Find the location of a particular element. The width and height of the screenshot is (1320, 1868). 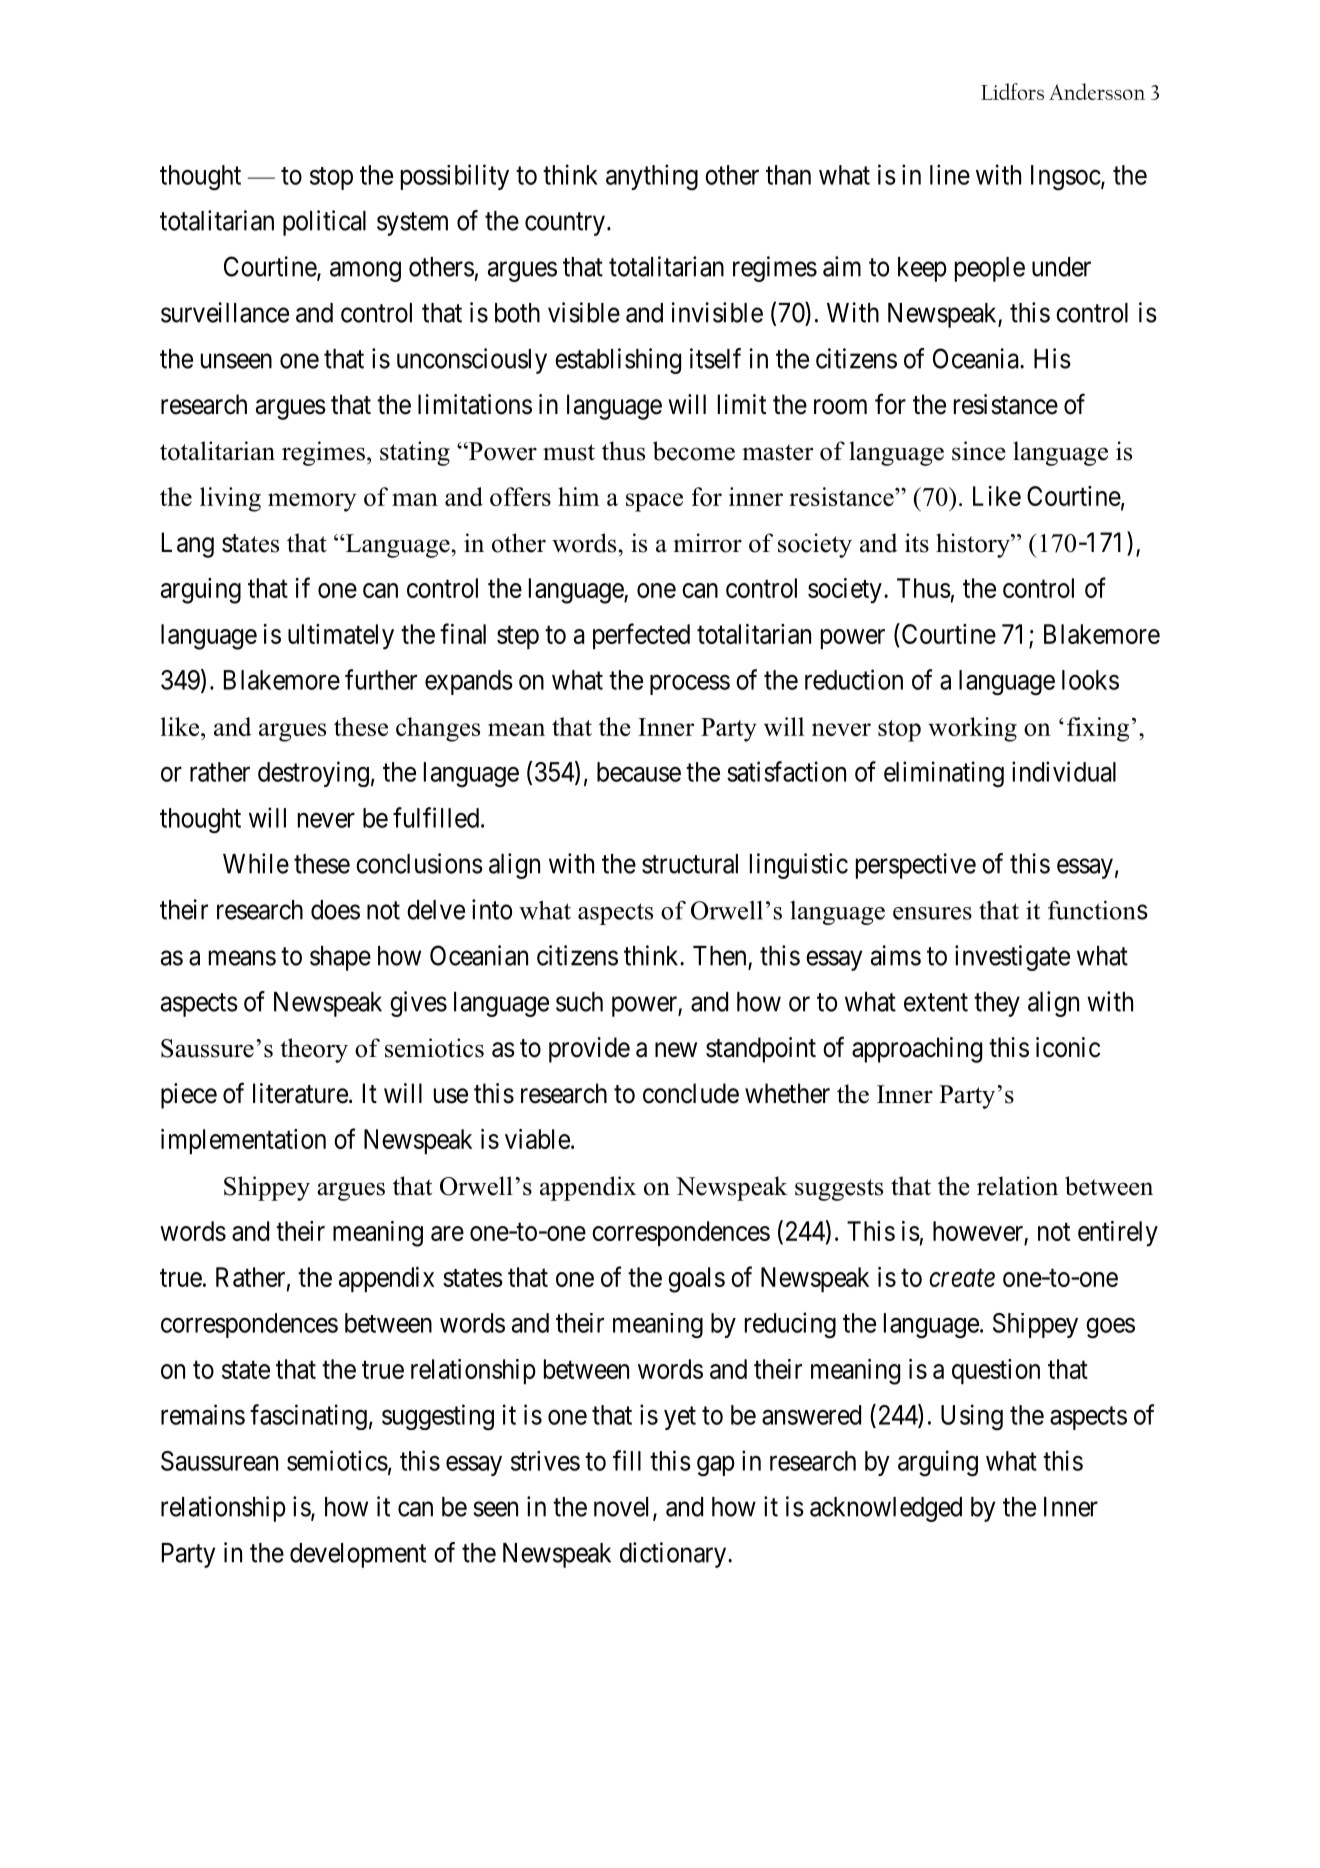

line is located at coordinates (950, 174).
